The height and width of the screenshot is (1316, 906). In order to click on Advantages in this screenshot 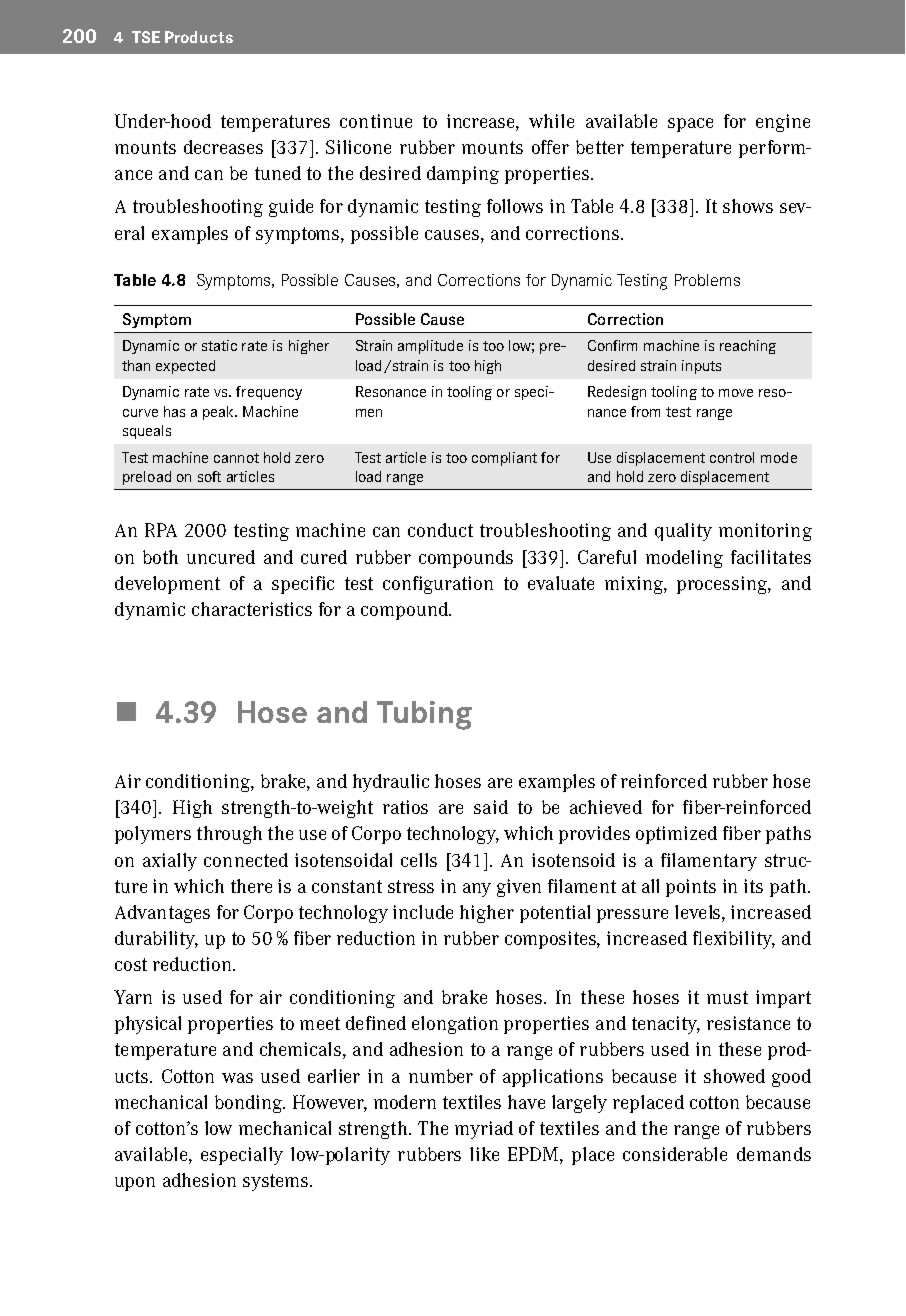, I will do `click(162, 914)`.
